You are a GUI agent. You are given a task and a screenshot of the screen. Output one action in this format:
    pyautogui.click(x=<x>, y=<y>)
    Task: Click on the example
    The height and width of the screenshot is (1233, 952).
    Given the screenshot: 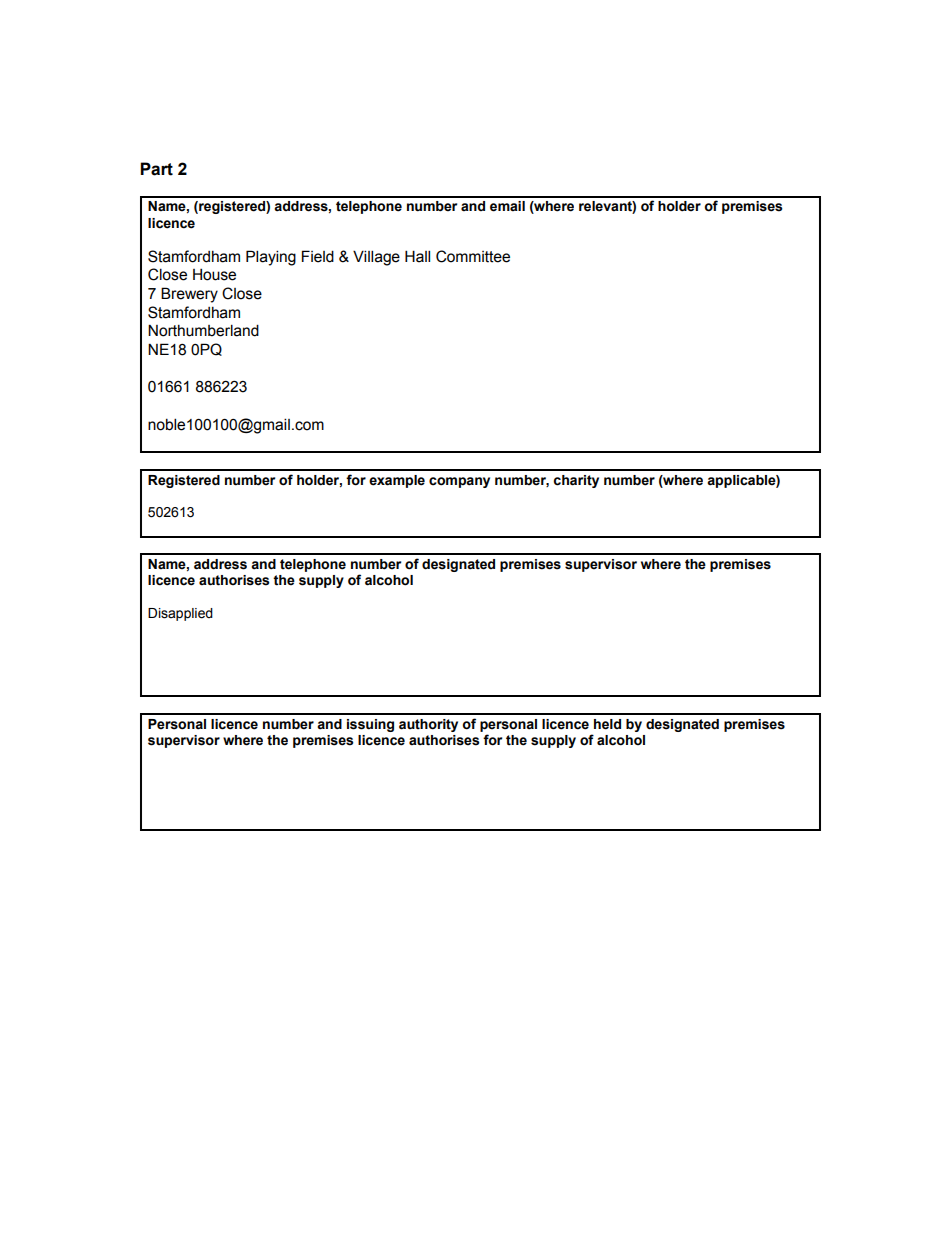 What is the action you would take?
    pyautogui.click(x=397, y=481)
